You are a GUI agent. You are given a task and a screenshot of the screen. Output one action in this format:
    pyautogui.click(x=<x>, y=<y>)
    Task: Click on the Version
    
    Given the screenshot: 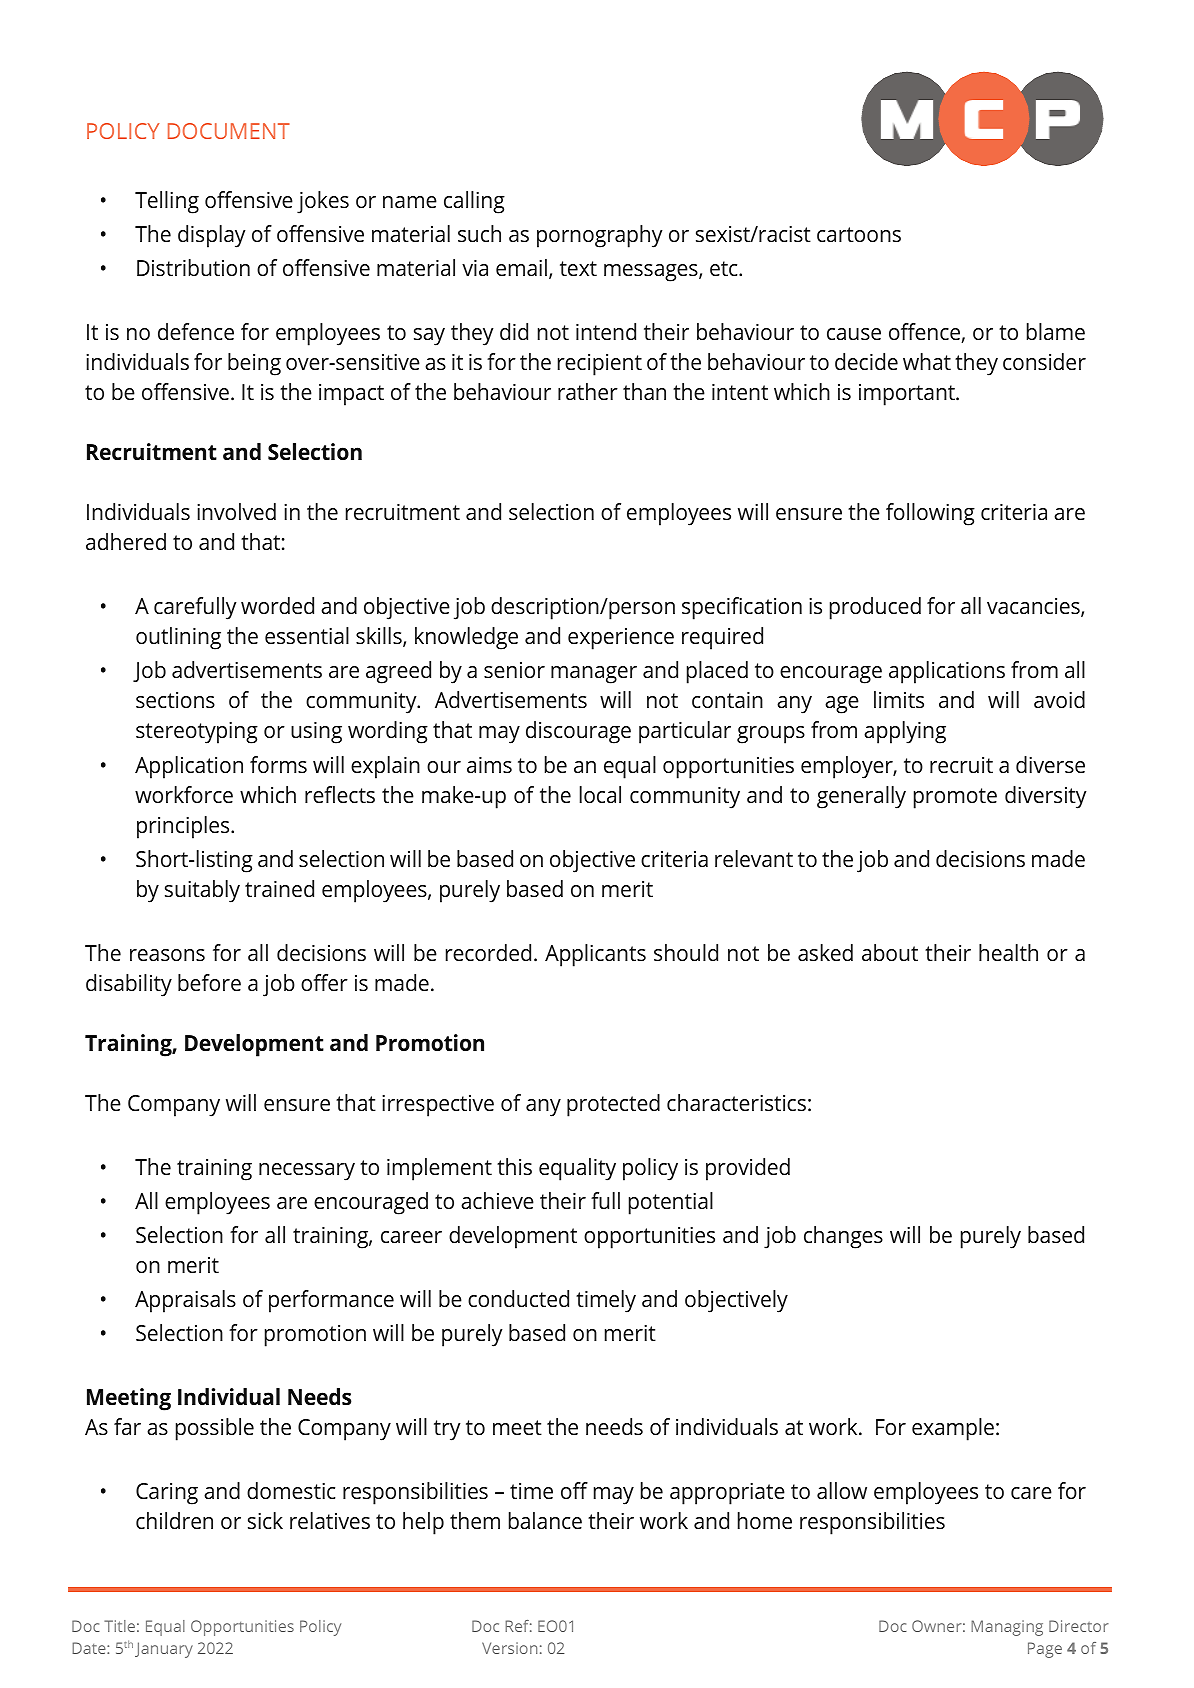 What is the action you would take?
    pyautogui.click(x=509, y=1648)
